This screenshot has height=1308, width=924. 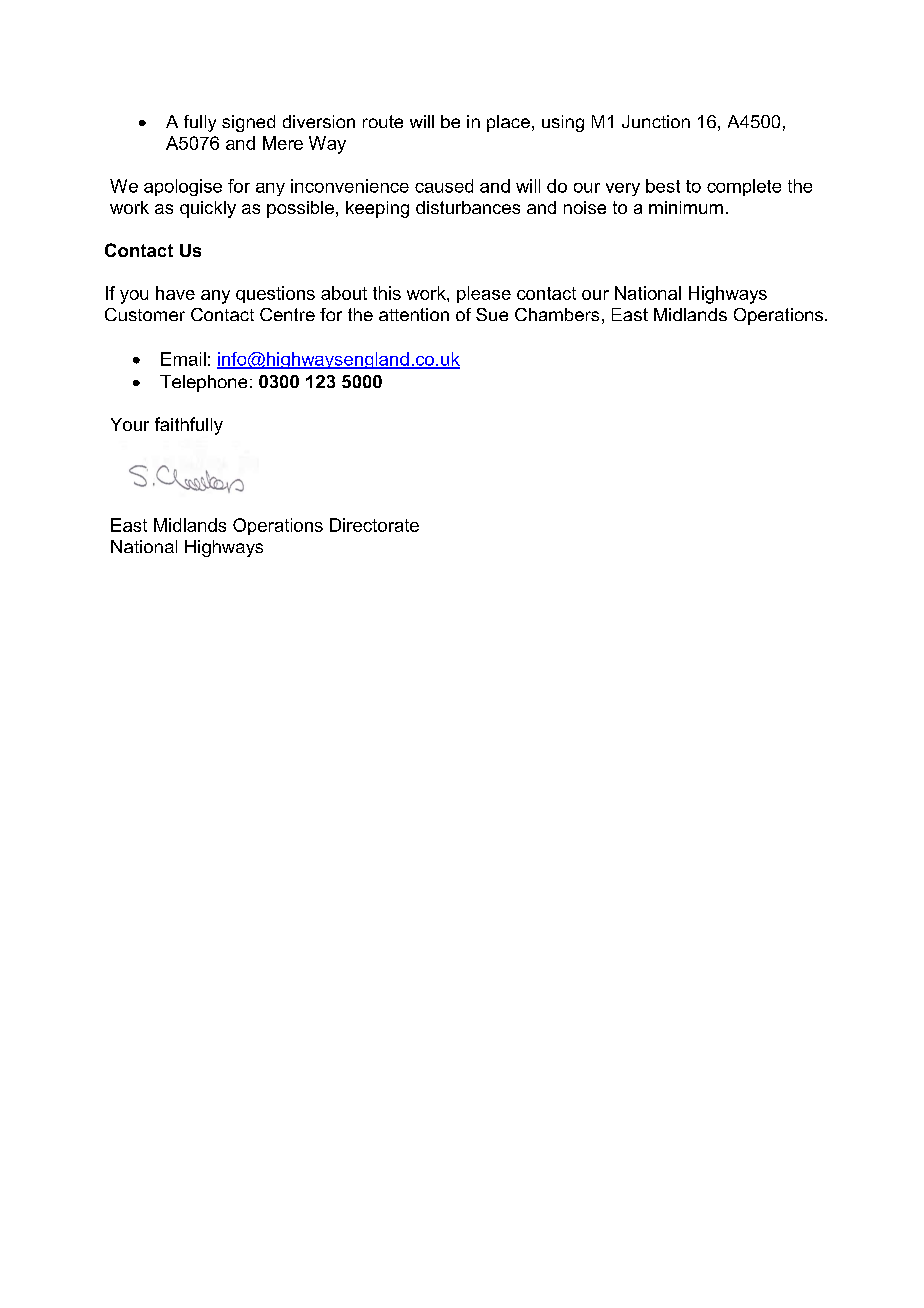 I want to click on Junction, so click(x=656, y=121).
